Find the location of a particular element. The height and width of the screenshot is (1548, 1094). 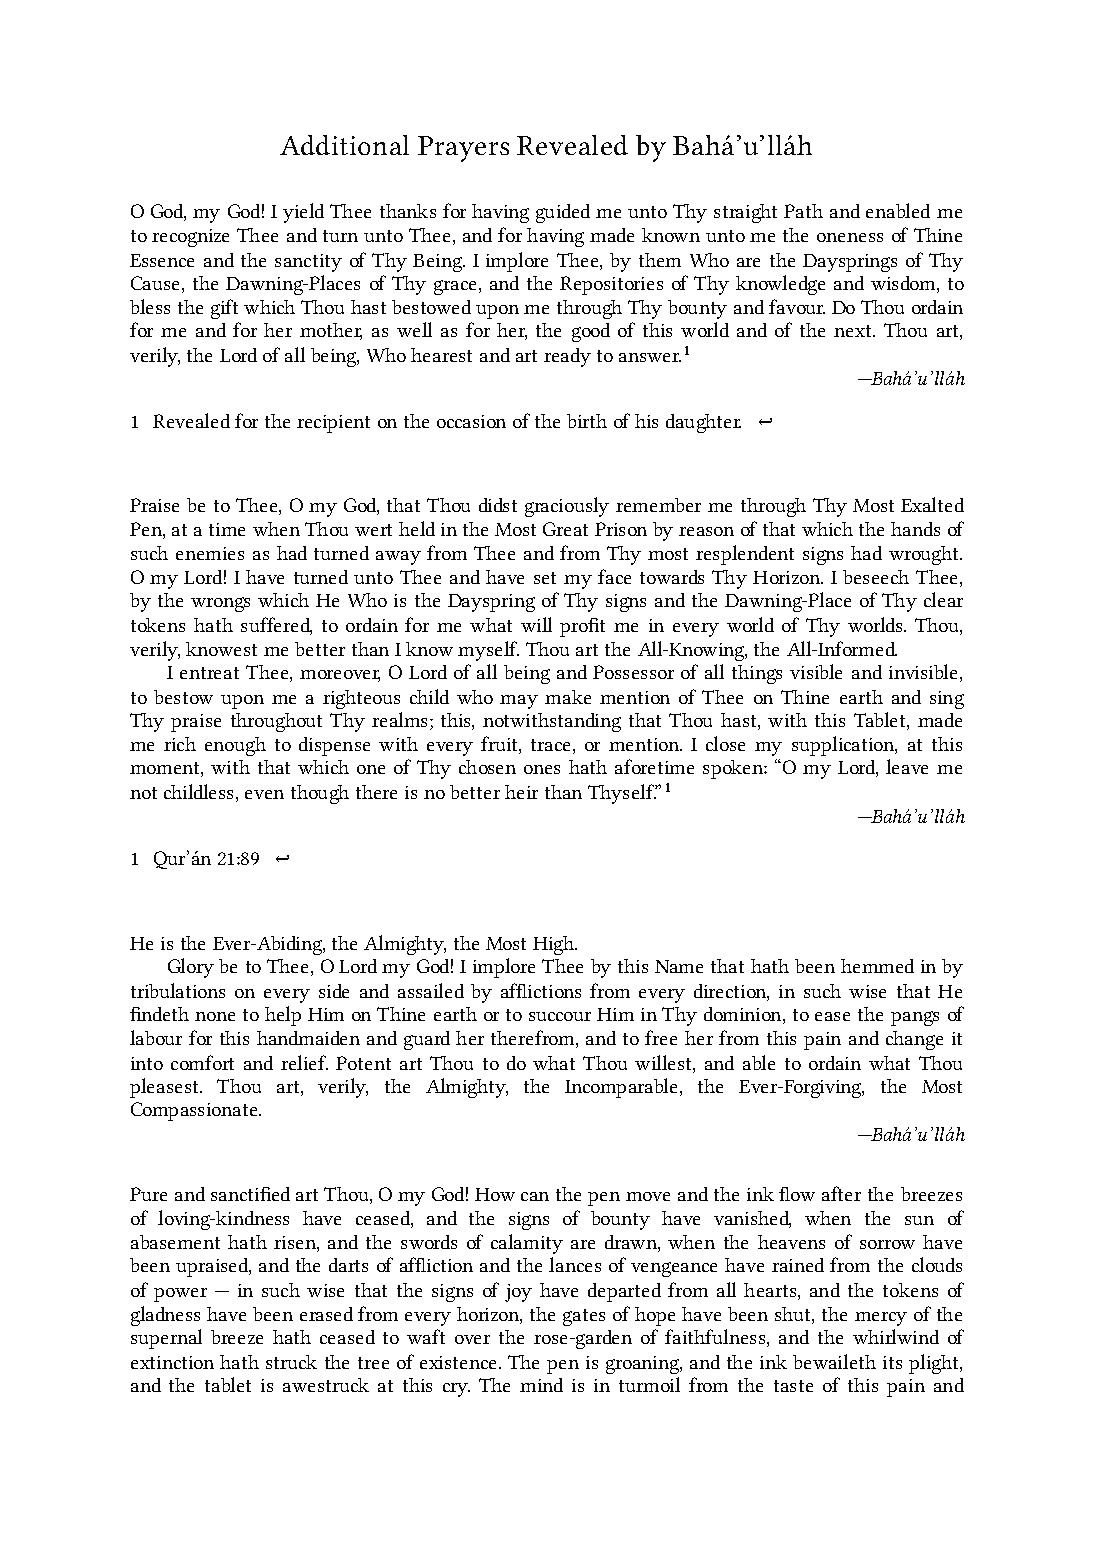

guided is located at coordinates (563, 213).
